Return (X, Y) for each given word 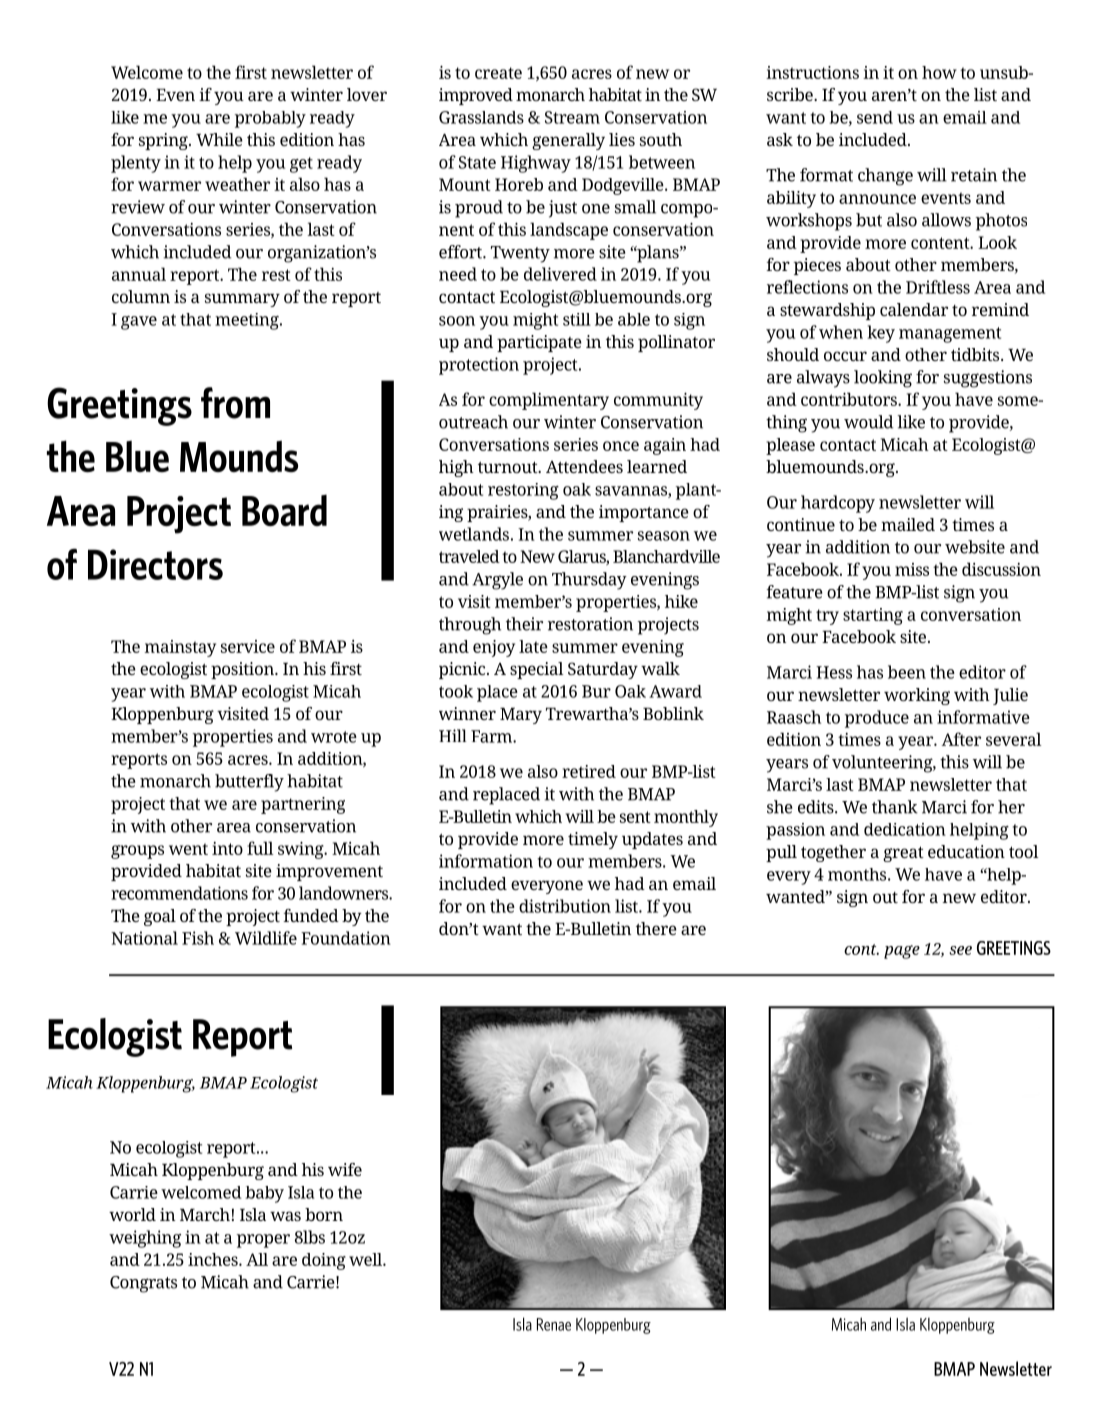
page (902, 952)
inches (214, 1259)
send (875, 117)
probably (270, 119)
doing (324, 1261)
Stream (572, 117)
